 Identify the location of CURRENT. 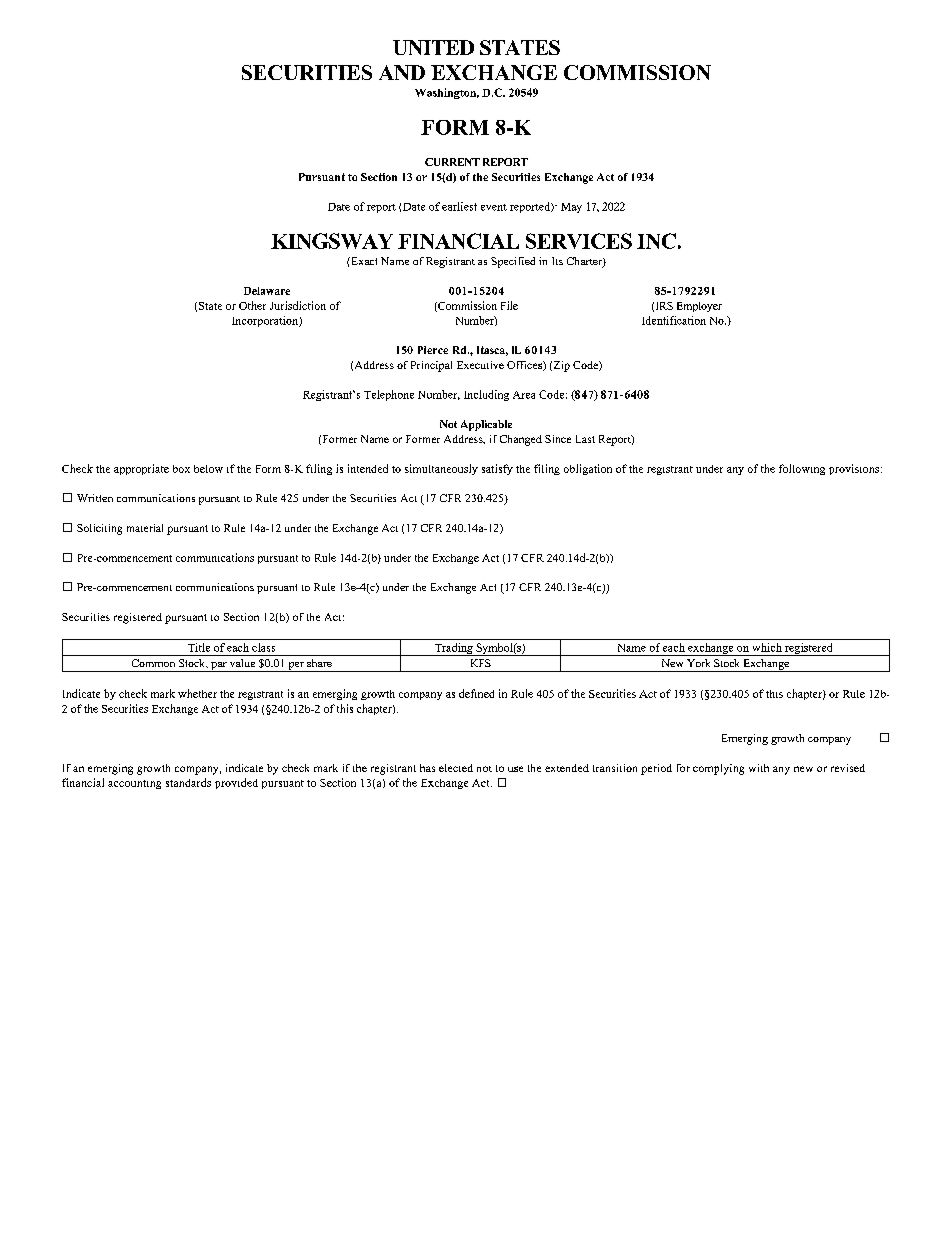
(452, 162).
